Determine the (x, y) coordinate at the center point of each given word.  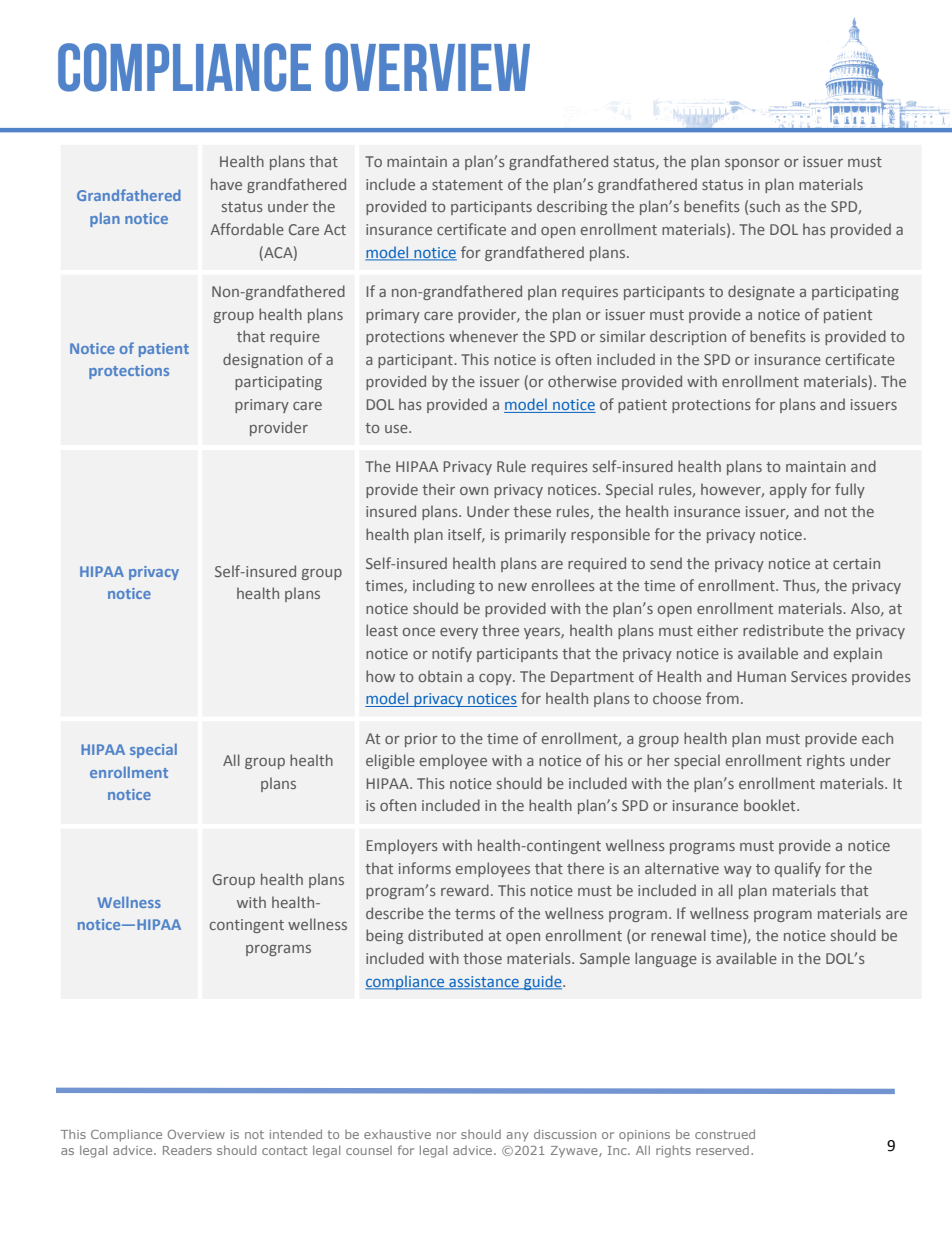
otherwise (582, 381)
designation (263, 360)
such (765, 206)
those (482, 958)
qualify (798, 869)
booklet (771, 805)
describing (572, 207)
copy (496, 679)
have (226, 184)
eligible (390, 761)
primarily (535, 535)
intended (296, 1134)
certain (856, 563)
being (384, 936)
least (382, 630)
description (688, 337)
